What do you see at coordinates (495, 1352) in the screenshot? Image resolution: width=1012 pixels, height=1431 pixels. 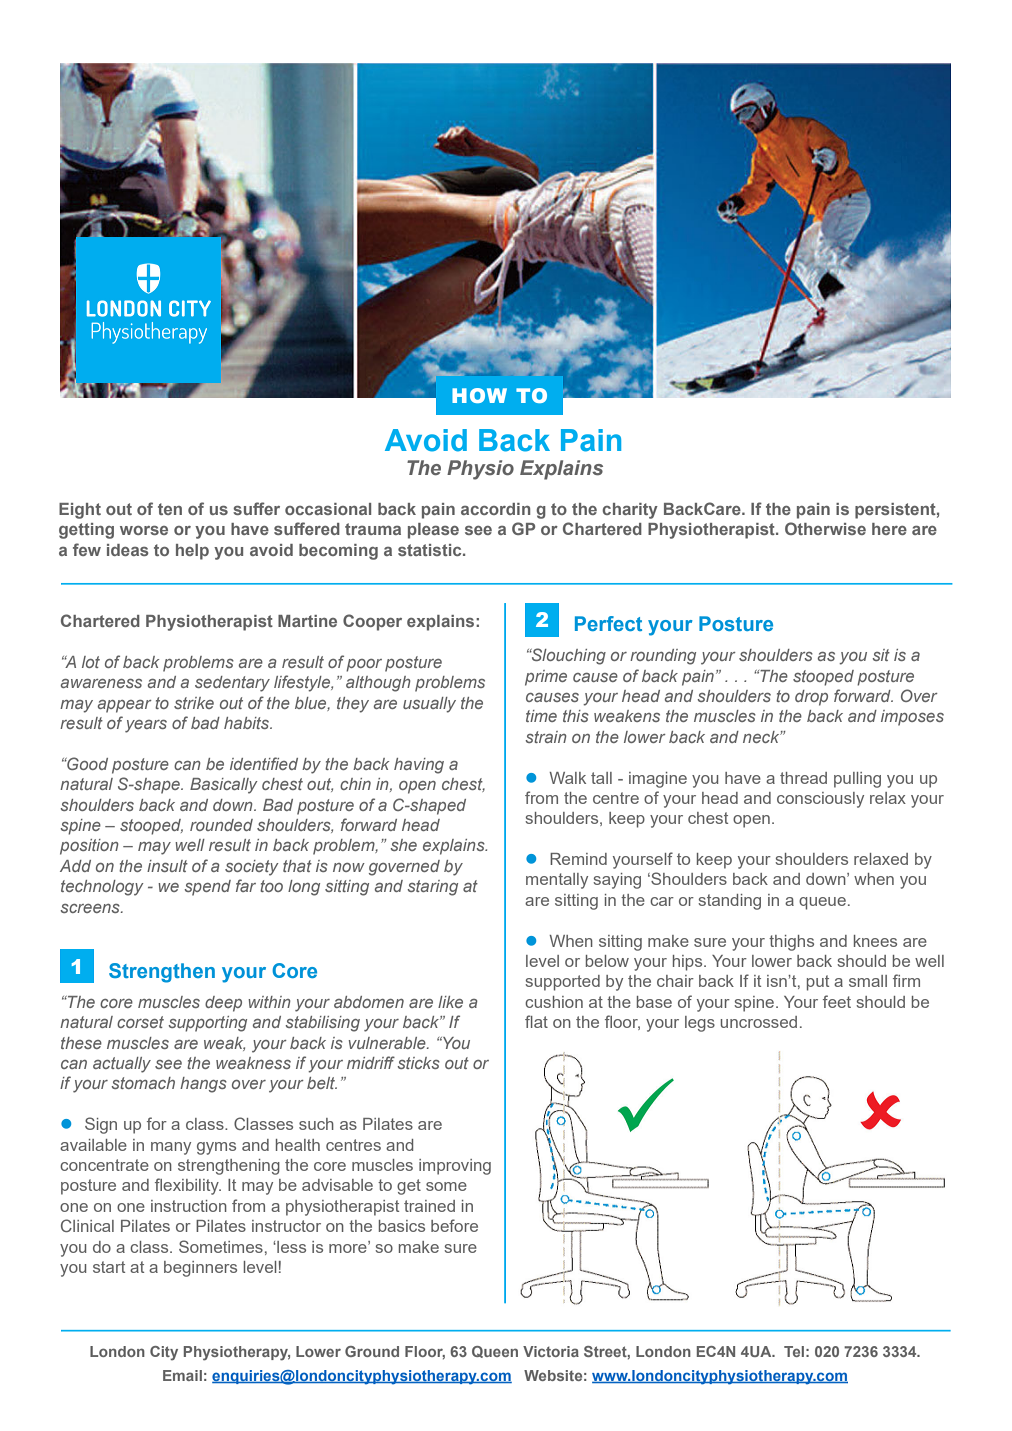 I see `Queen` at bounding box center [495, 1352].
